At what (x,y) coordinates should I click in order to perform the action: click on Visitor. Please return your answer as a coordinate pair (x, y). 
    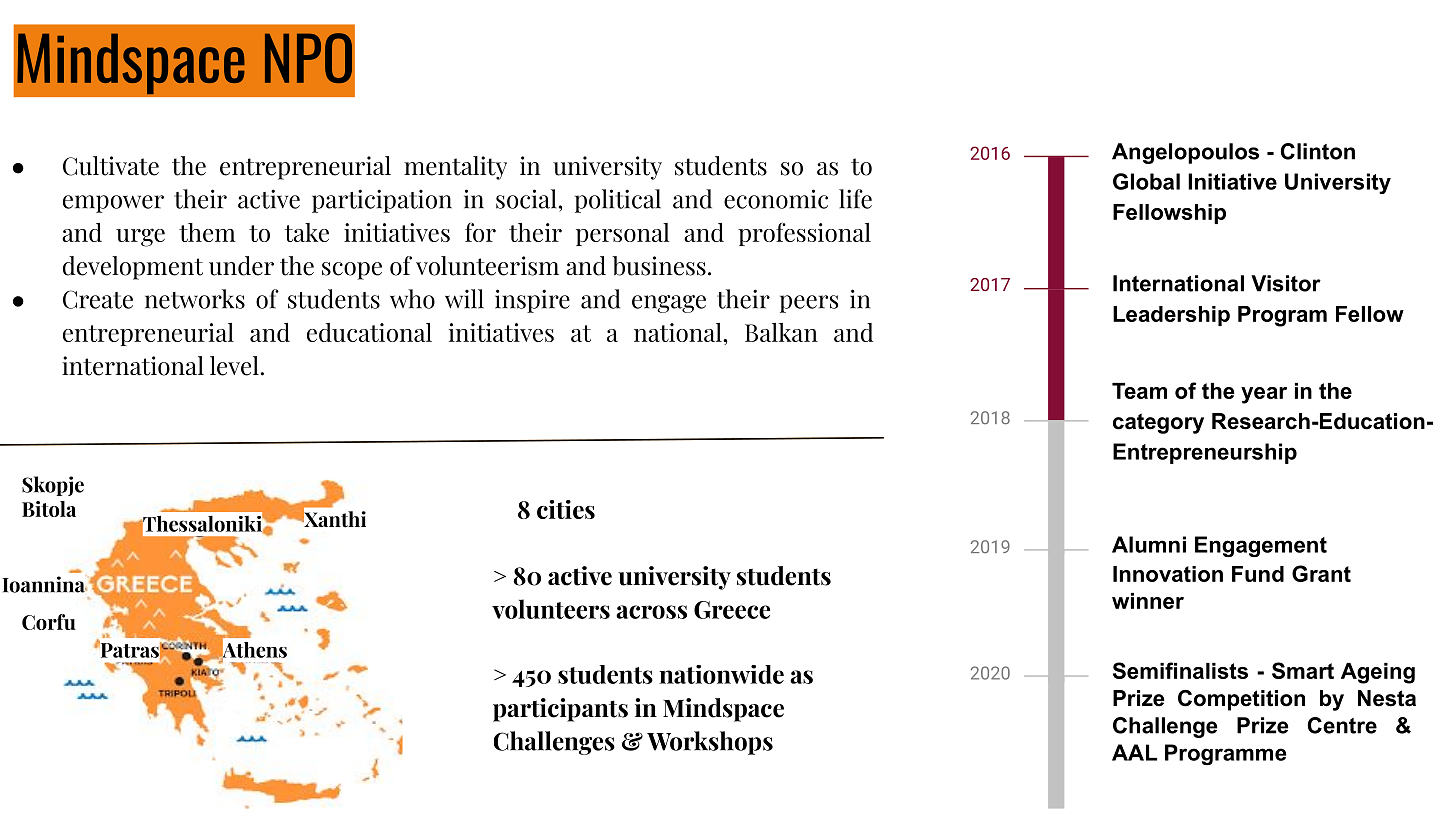
    Looking at the image, I should click on (1286, 283).
